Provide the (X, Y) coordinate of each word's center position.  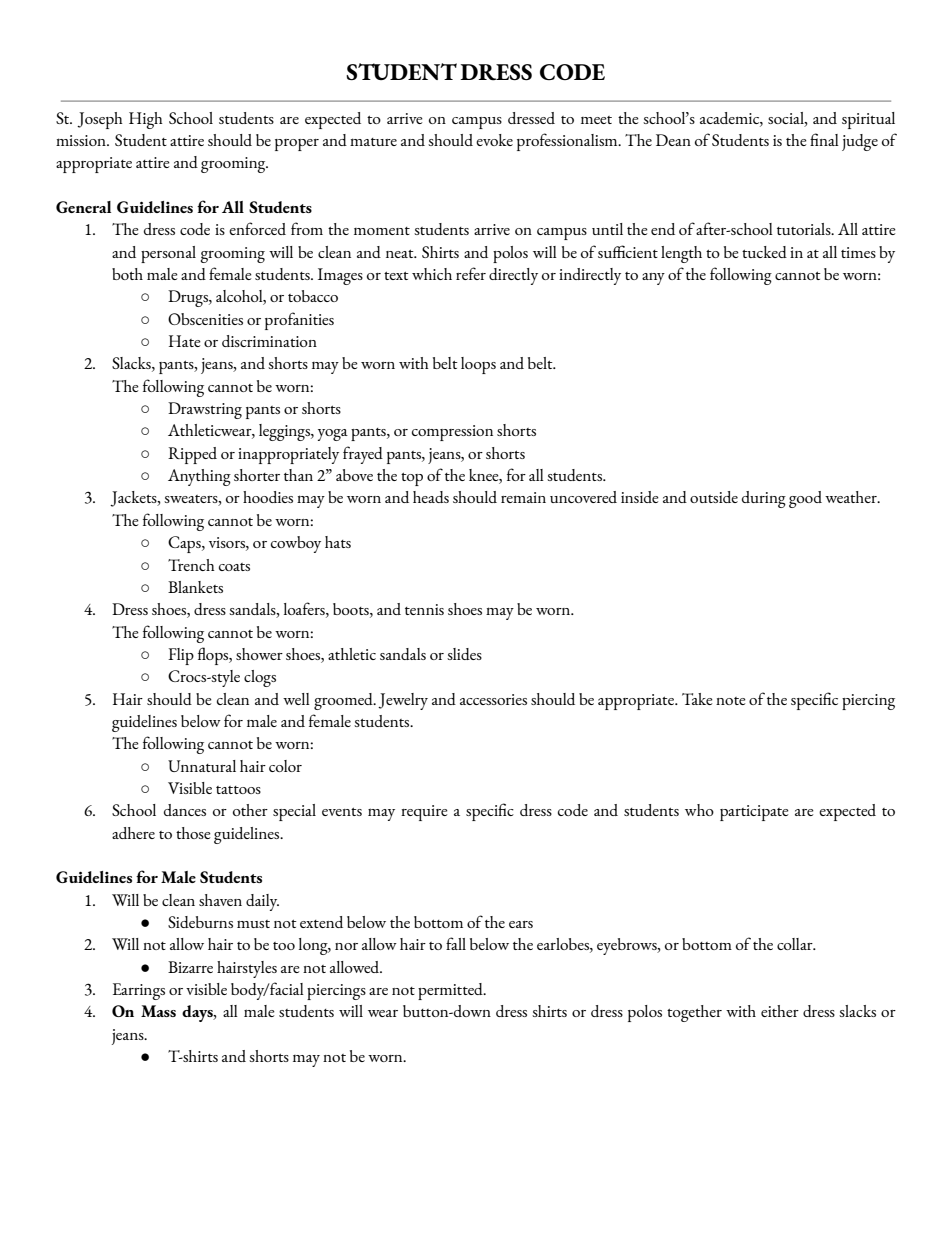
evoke (494, 140)
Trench (191, 565)
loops (478, 365)
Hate (185, 341)
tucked (764, 252)
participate (754, 813)
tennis (424, 609)
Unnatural (202, 766)
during (764, 499)
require (424, 813)
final (824, 139)
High (146, 120)
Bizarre (190, 967)
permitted (451, 991)
